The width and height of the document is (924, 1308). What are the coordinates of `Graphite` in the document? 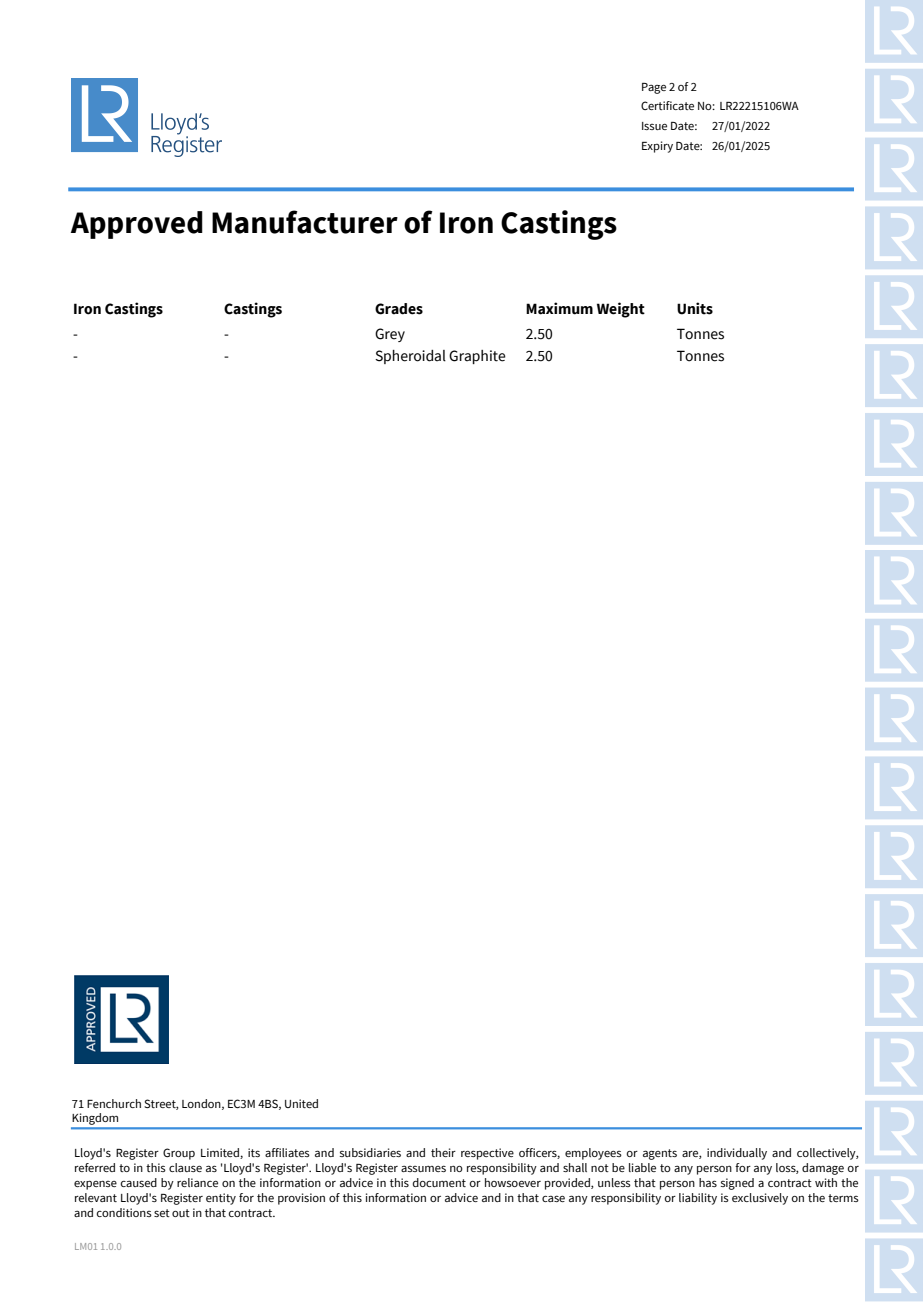 It's located at (477, 357).
